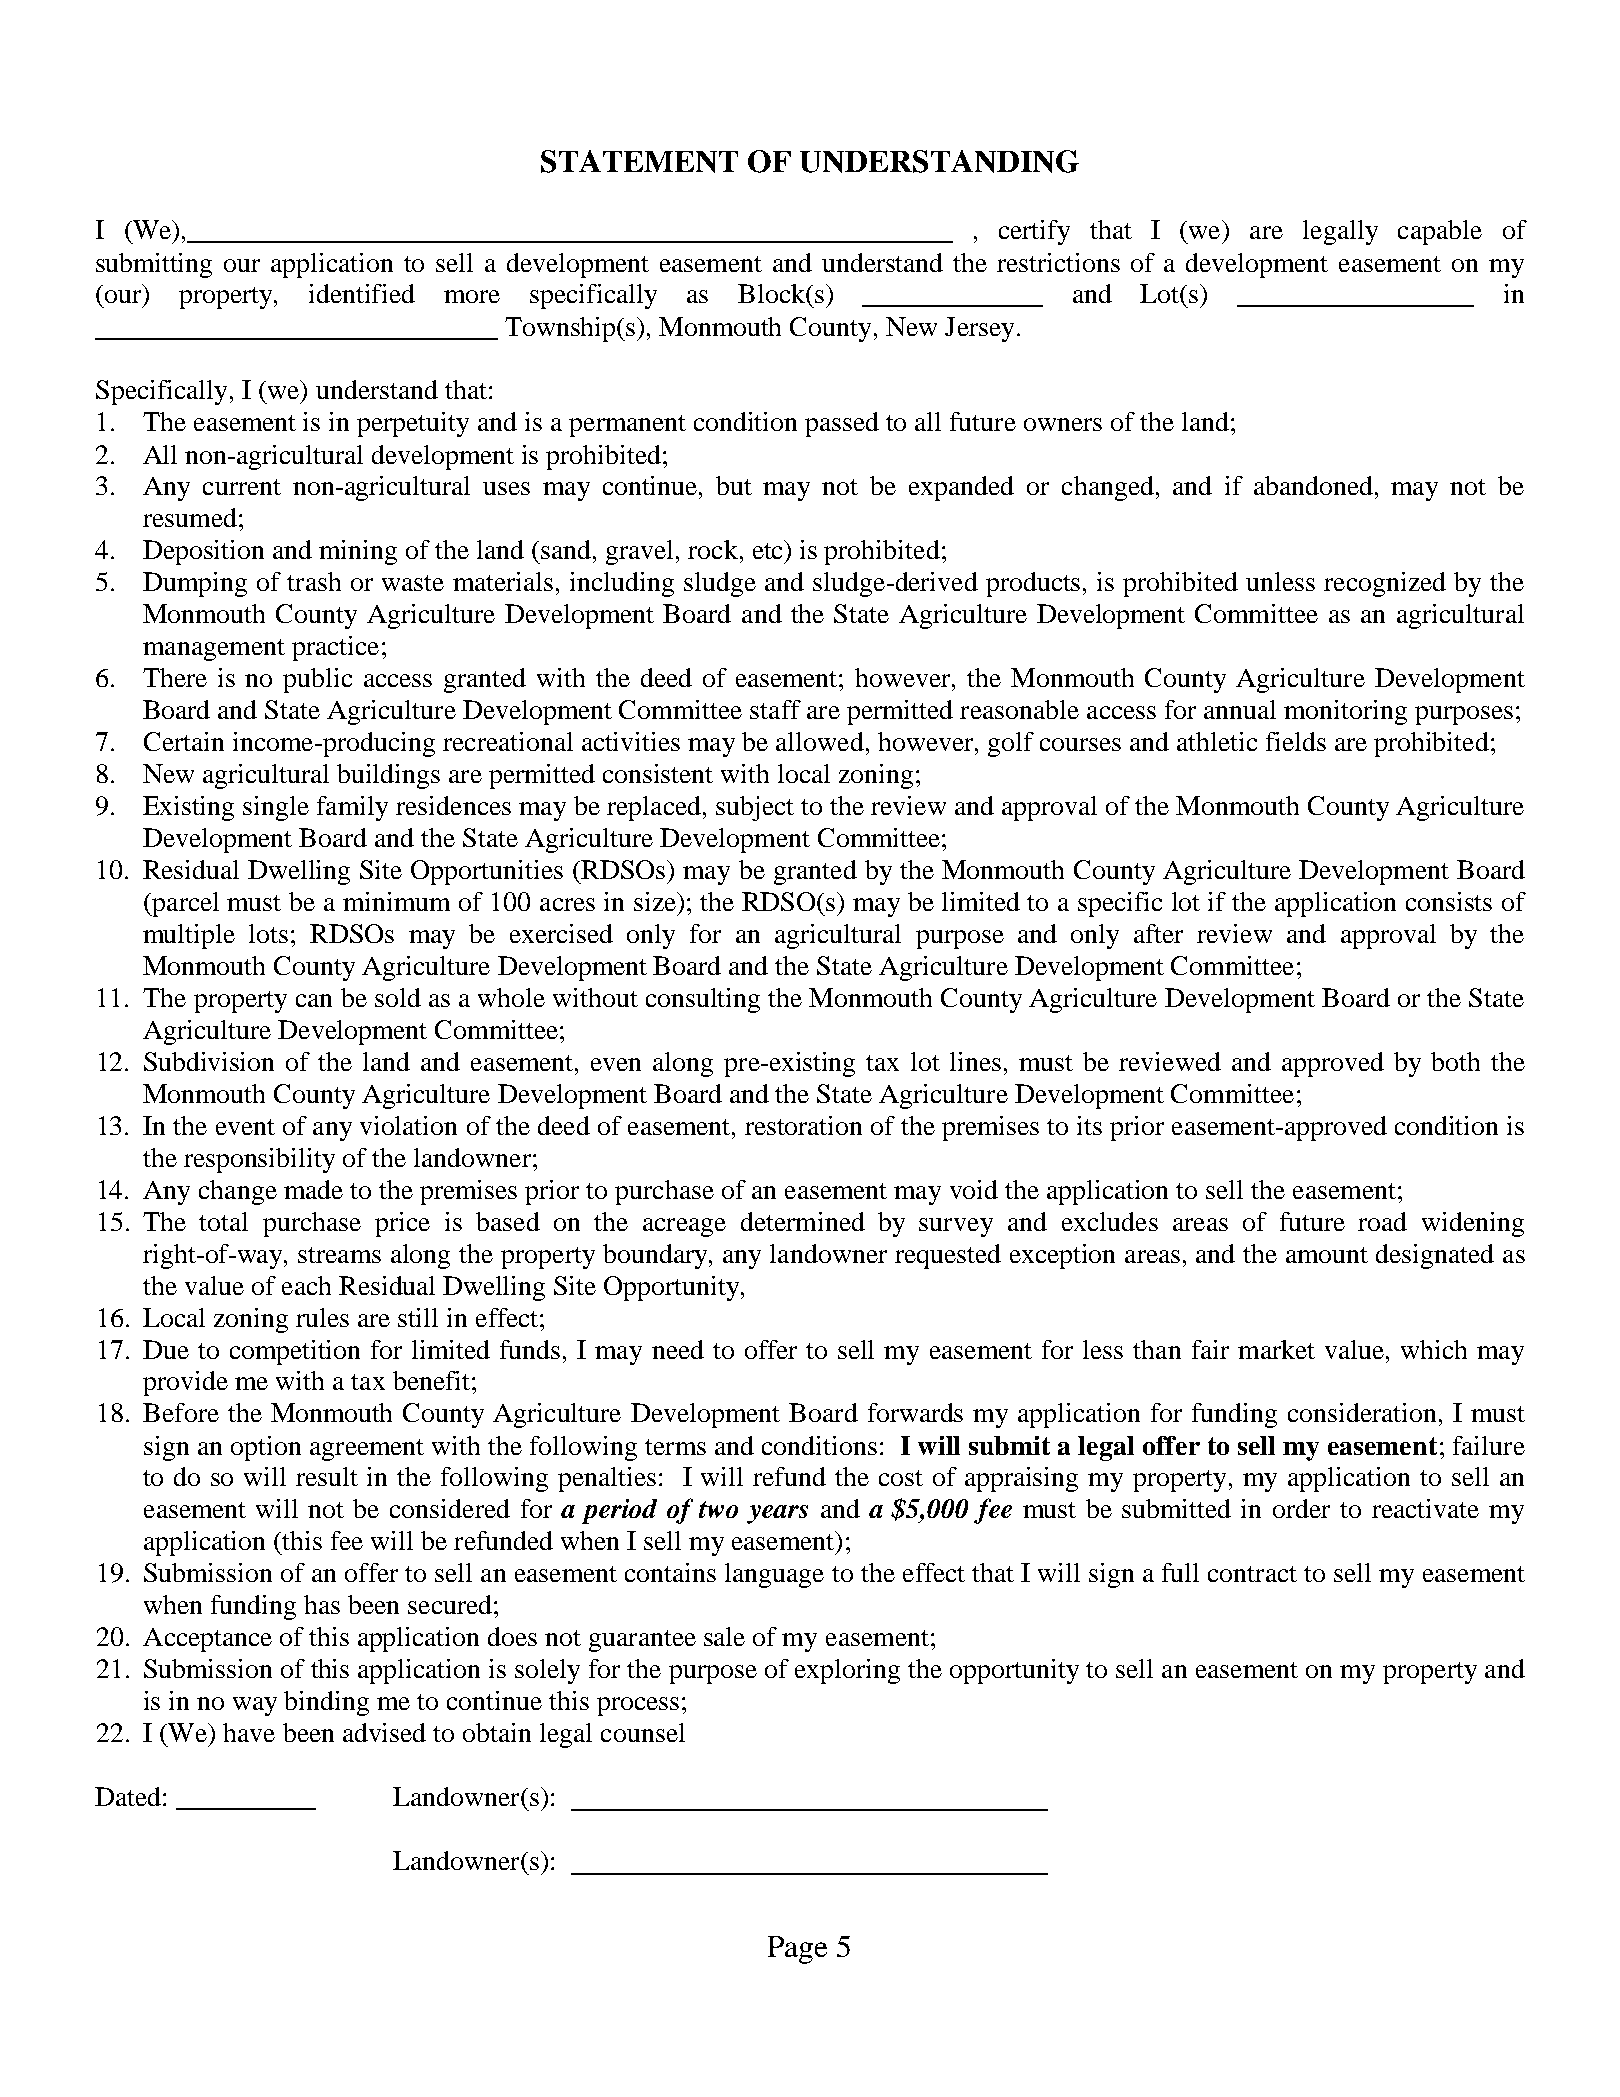 This screenshot has width=1620, height=2097. What do you see at coordinates (1440, 232) in the screenshot?
I see `capable` at bounding box center [1440, 232].
